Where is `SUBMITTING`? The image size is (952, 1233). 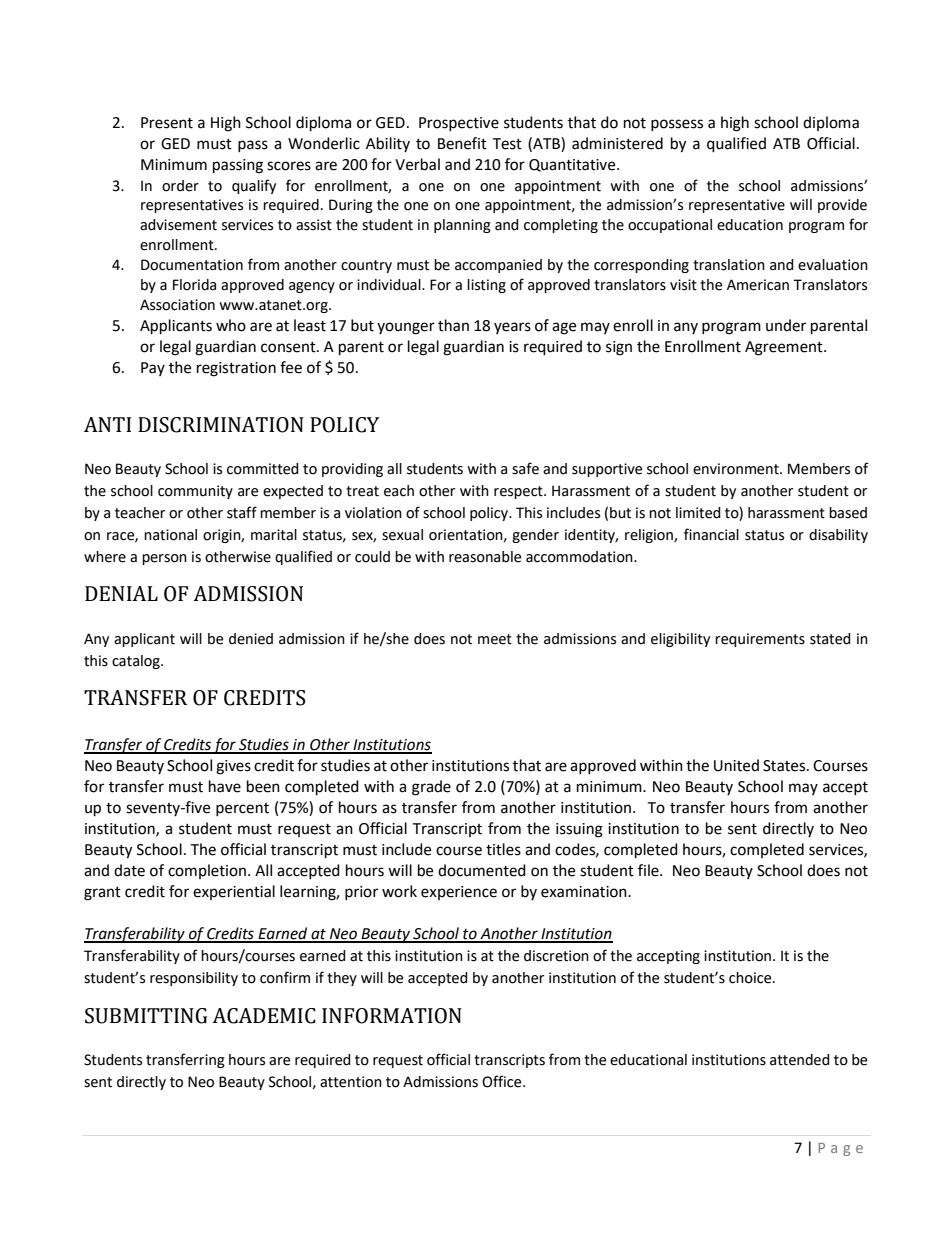
SUBMITTING is located at coordinates (146, 1016).
